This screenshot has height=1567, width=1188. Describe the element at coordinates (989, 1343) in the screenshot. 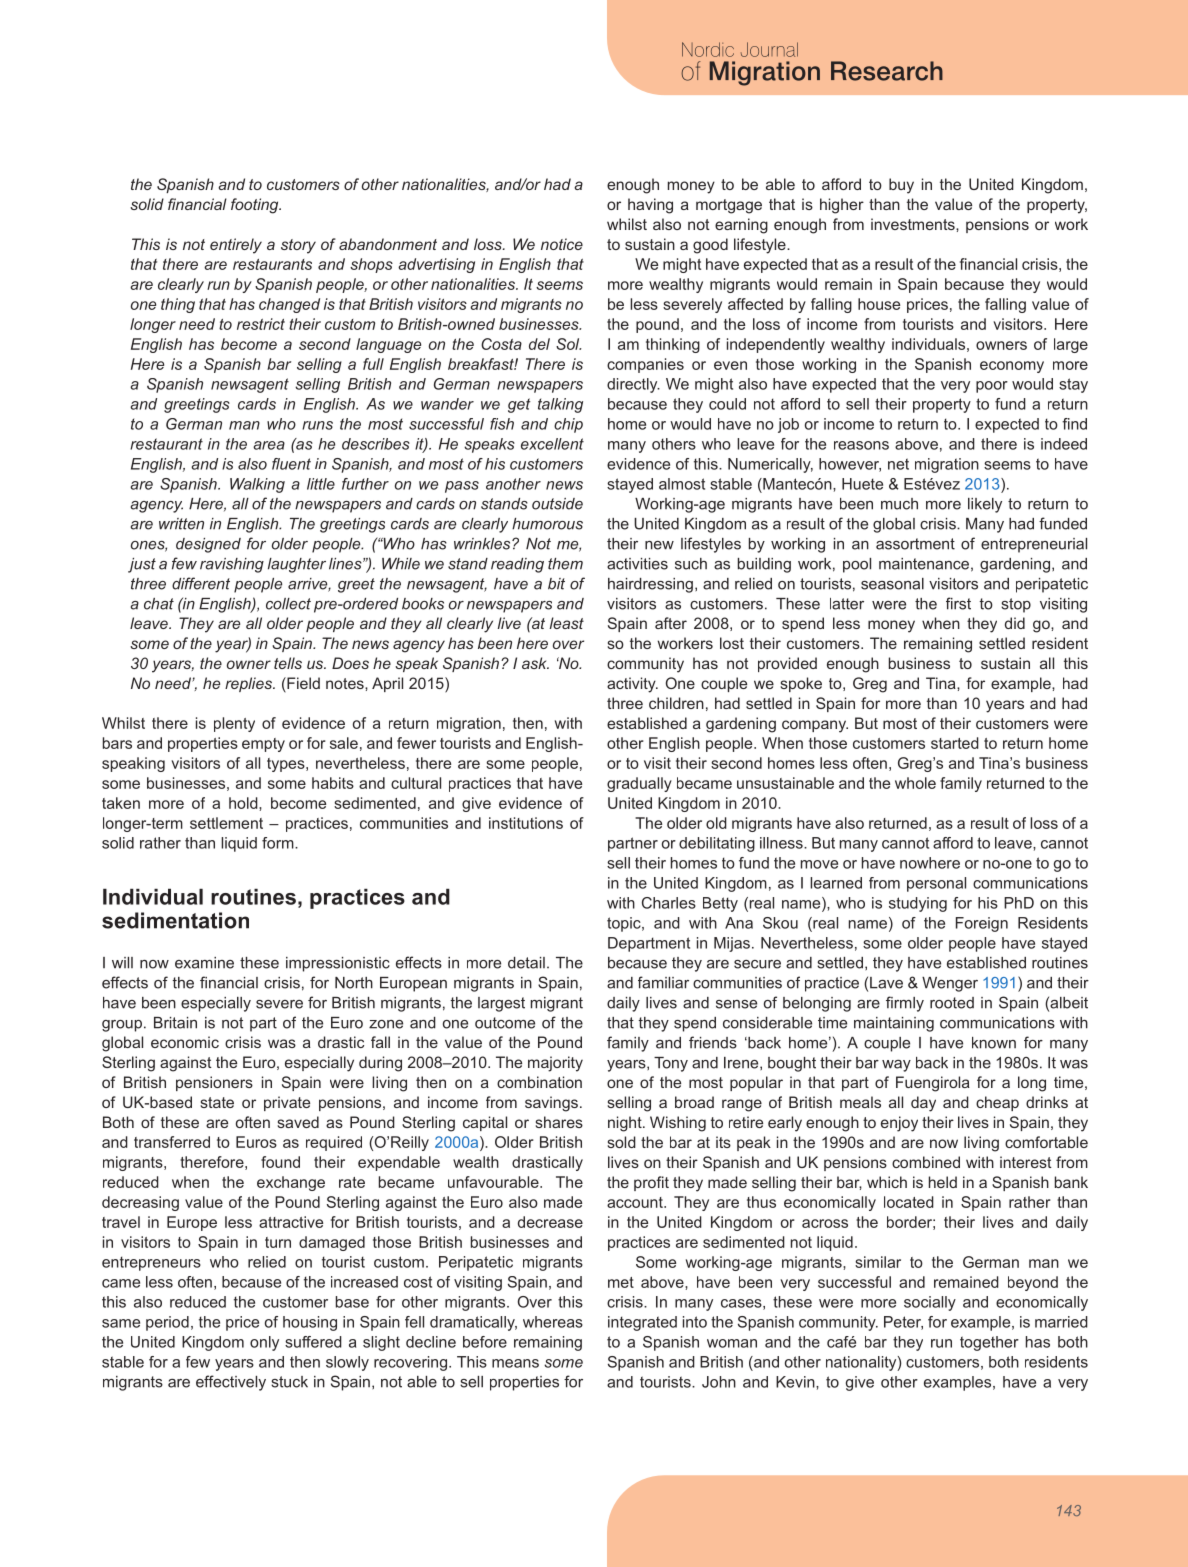

I see `together` at that location.
